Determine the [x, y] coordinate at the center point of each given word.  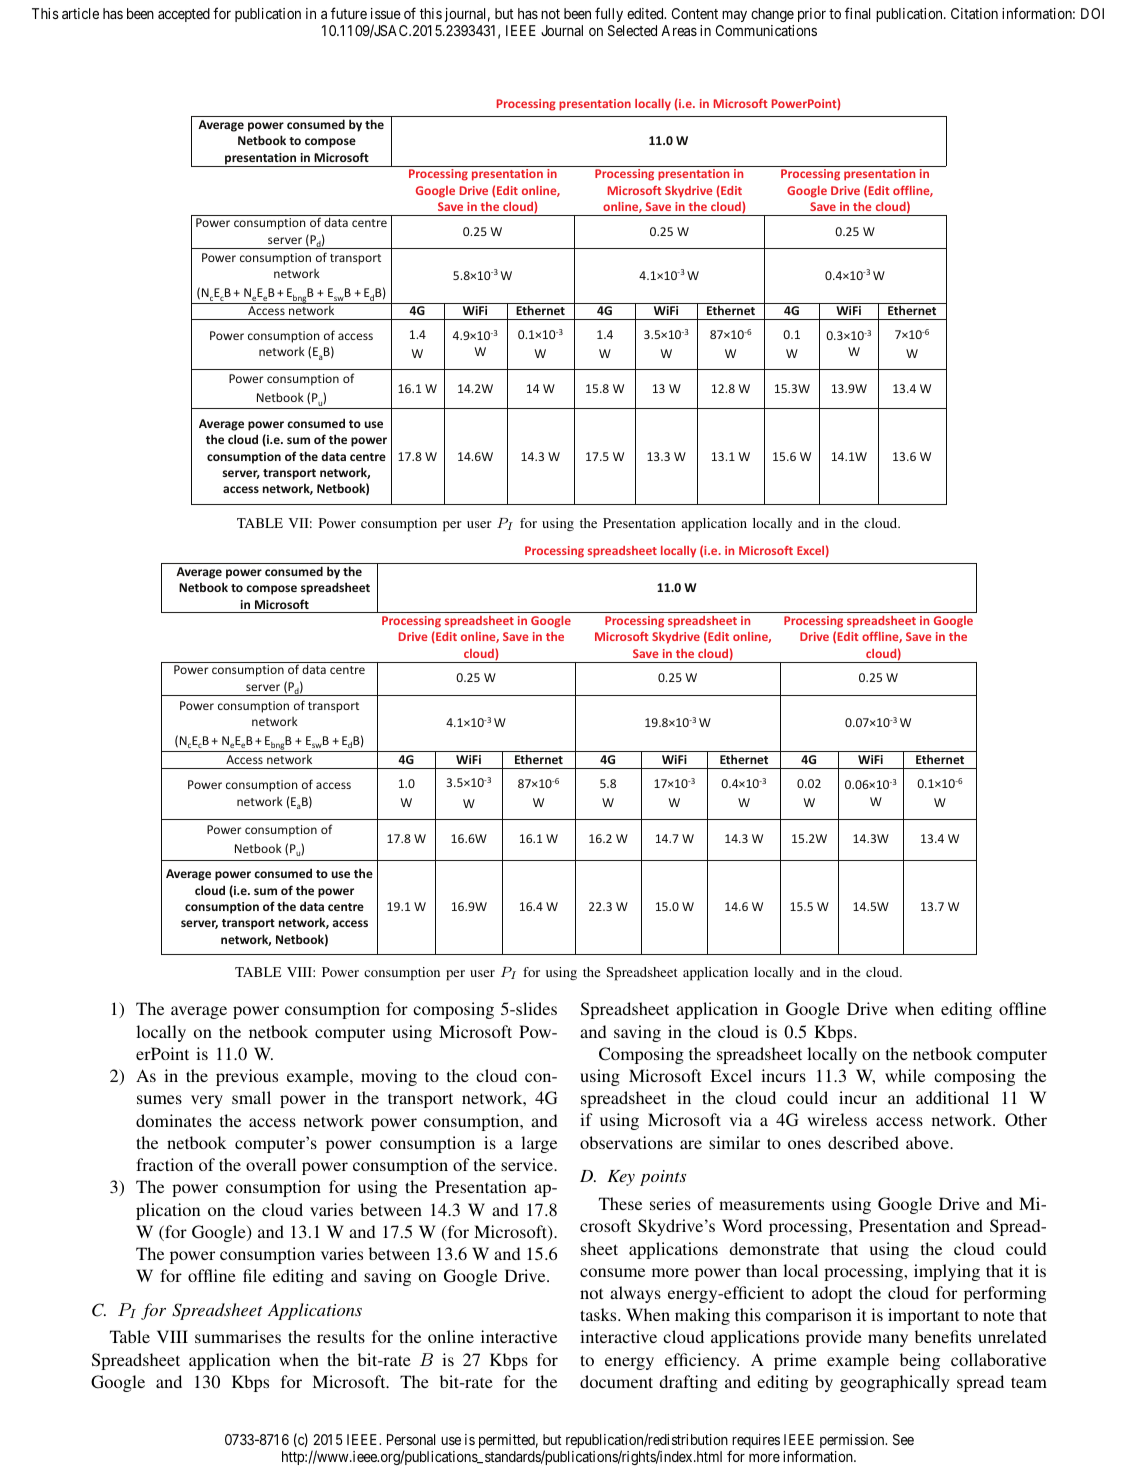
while [905, 1075]
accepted [184, 15]
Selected [632, 30]
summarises [238, 1336]
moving [389, 1077]
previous [247, 1077]
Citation [974, 13]
